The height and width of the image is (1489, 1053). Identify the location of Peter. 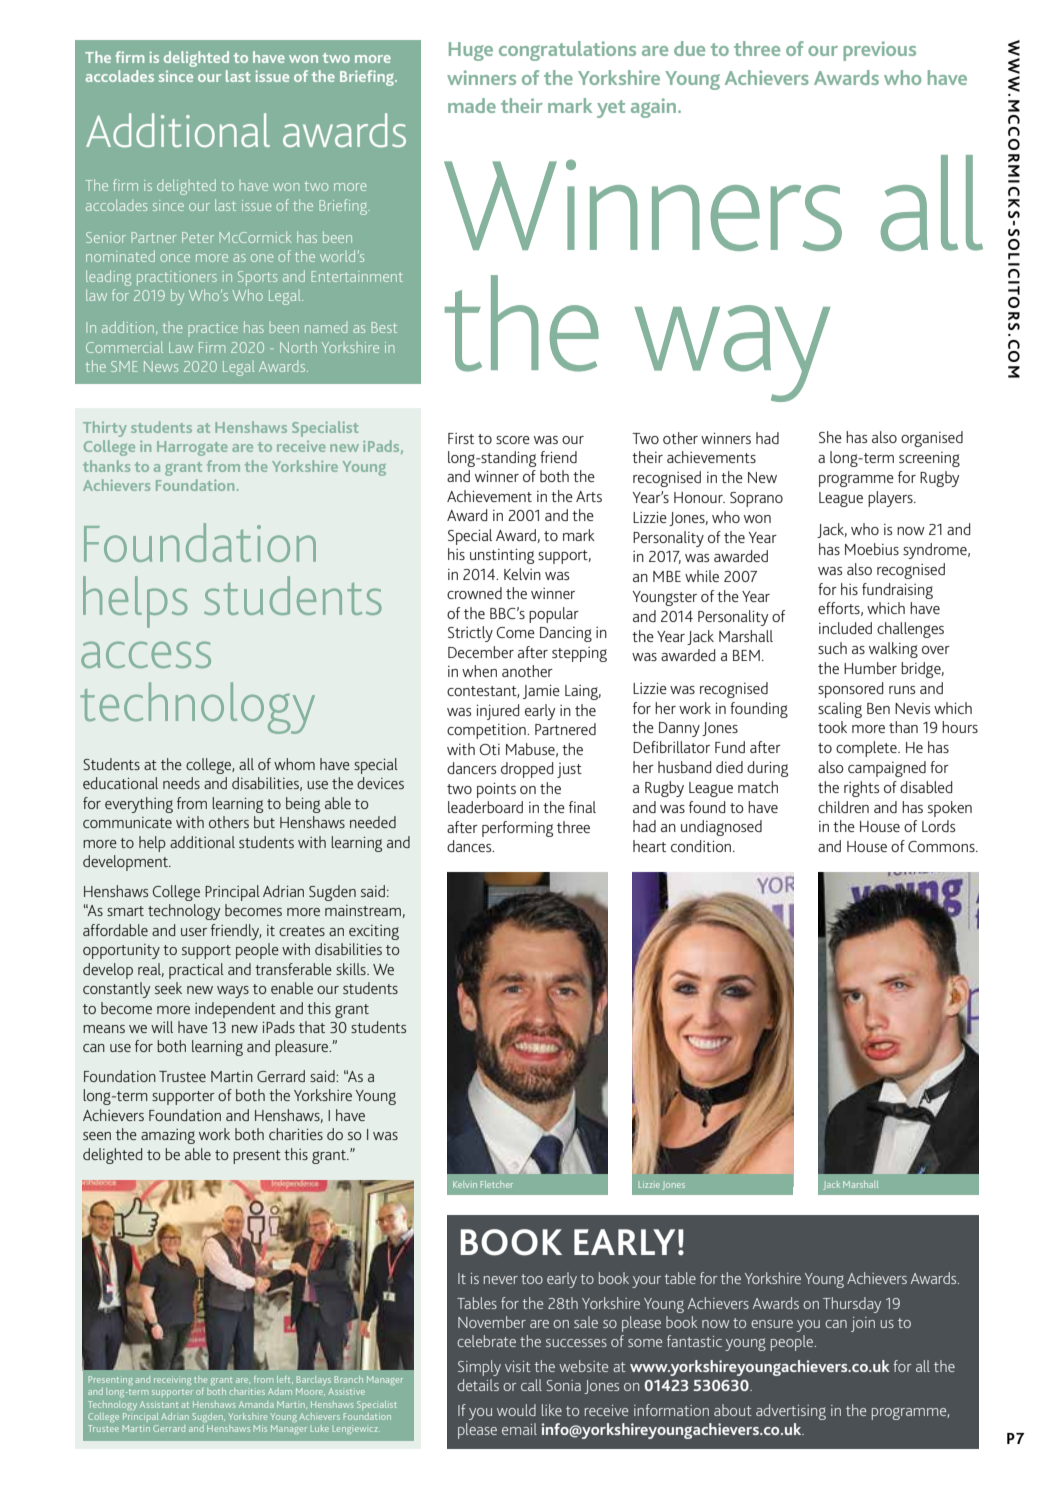
(198, 237).
